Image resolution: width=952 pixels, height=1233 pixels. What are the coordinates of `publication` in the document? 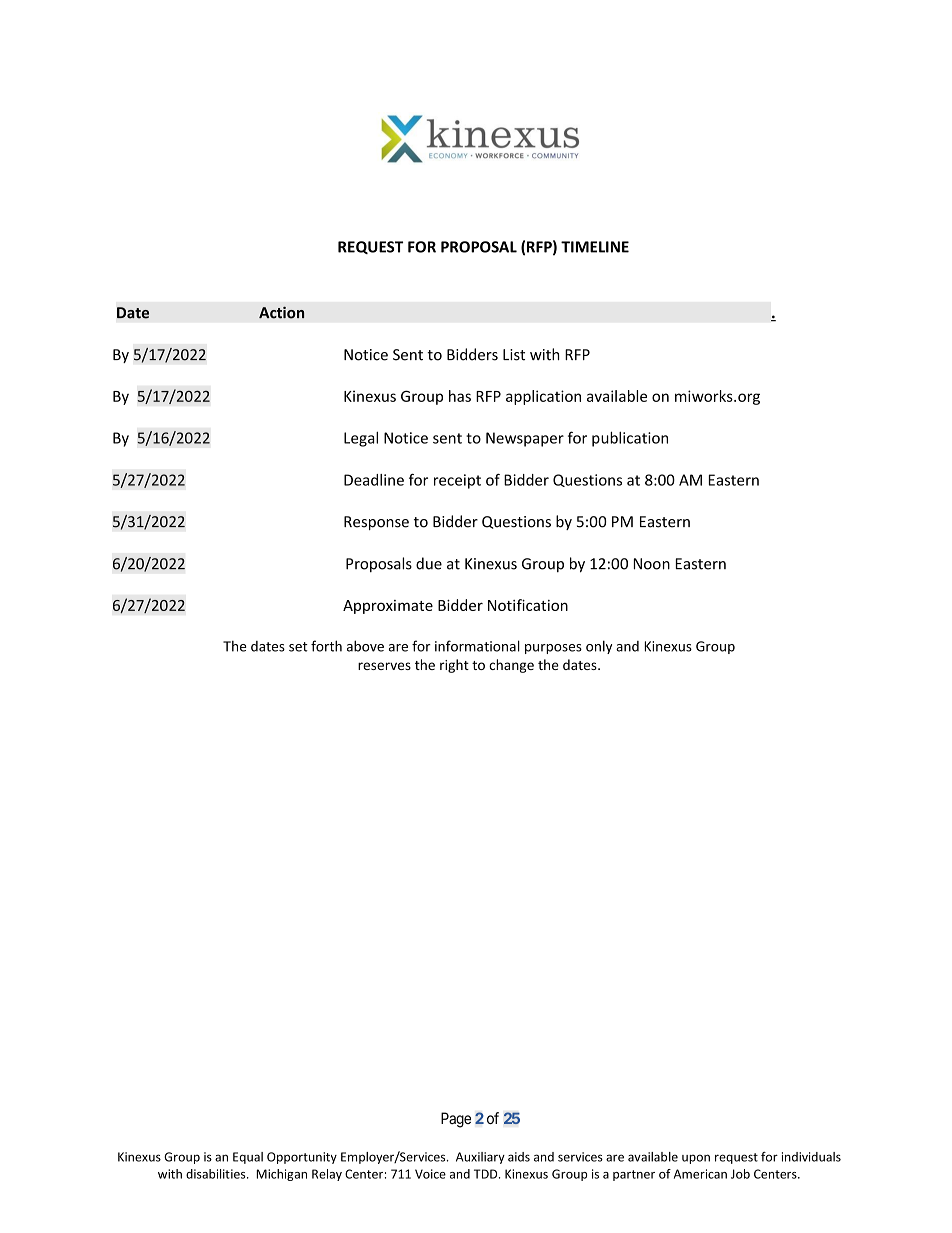 It's located at (630, 439).
